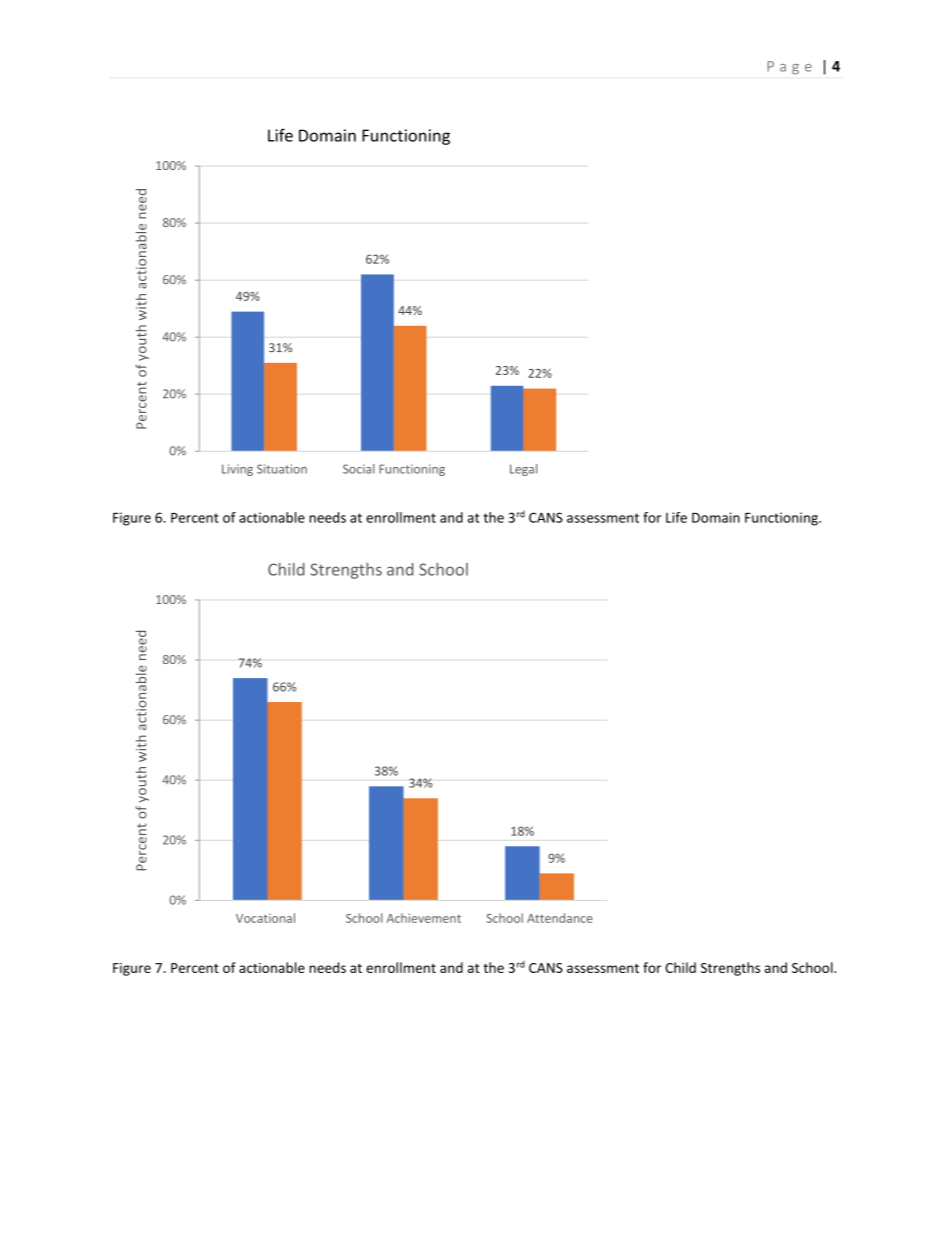 Image resolution: width=952 pixels, height=1233 pixels. What do you see at coordinates (424, 918) in the screenshot?
I see `Achievement` at bounding box center [424, 918].
